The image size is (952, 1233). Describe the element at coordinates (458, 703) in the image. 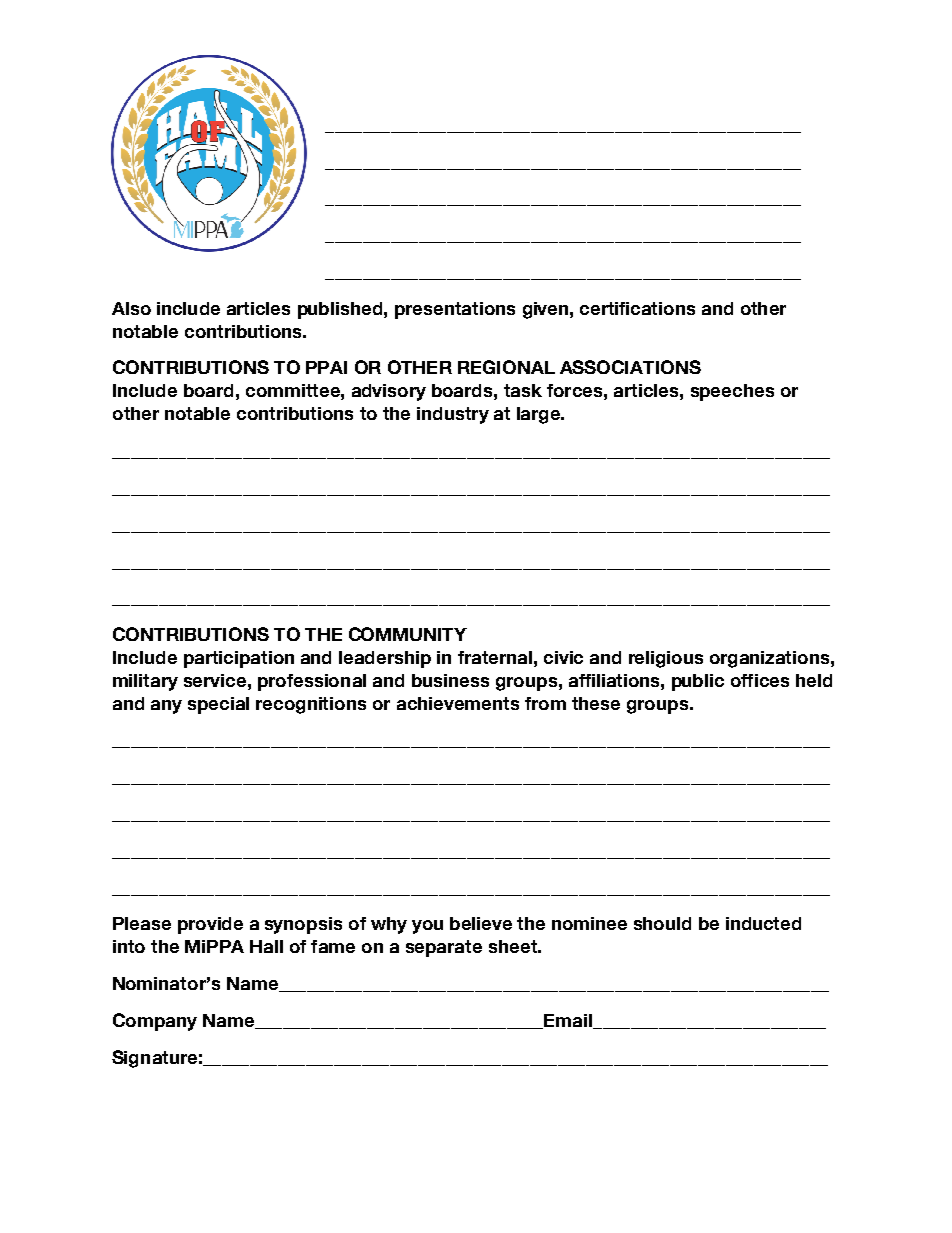

I see `achievements` at that location.
